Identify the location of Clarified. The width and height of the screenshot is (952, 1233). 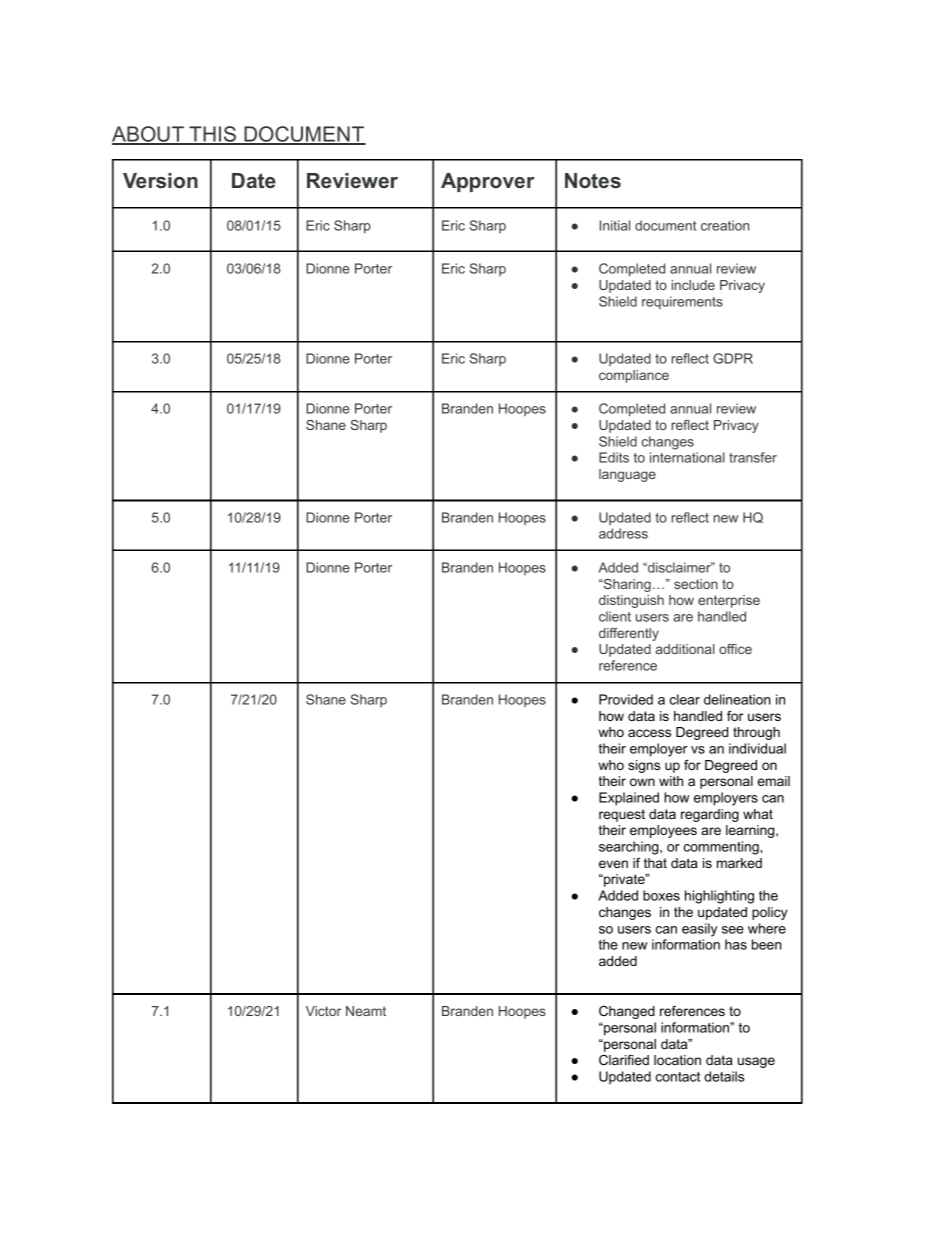
(624, 1060).
